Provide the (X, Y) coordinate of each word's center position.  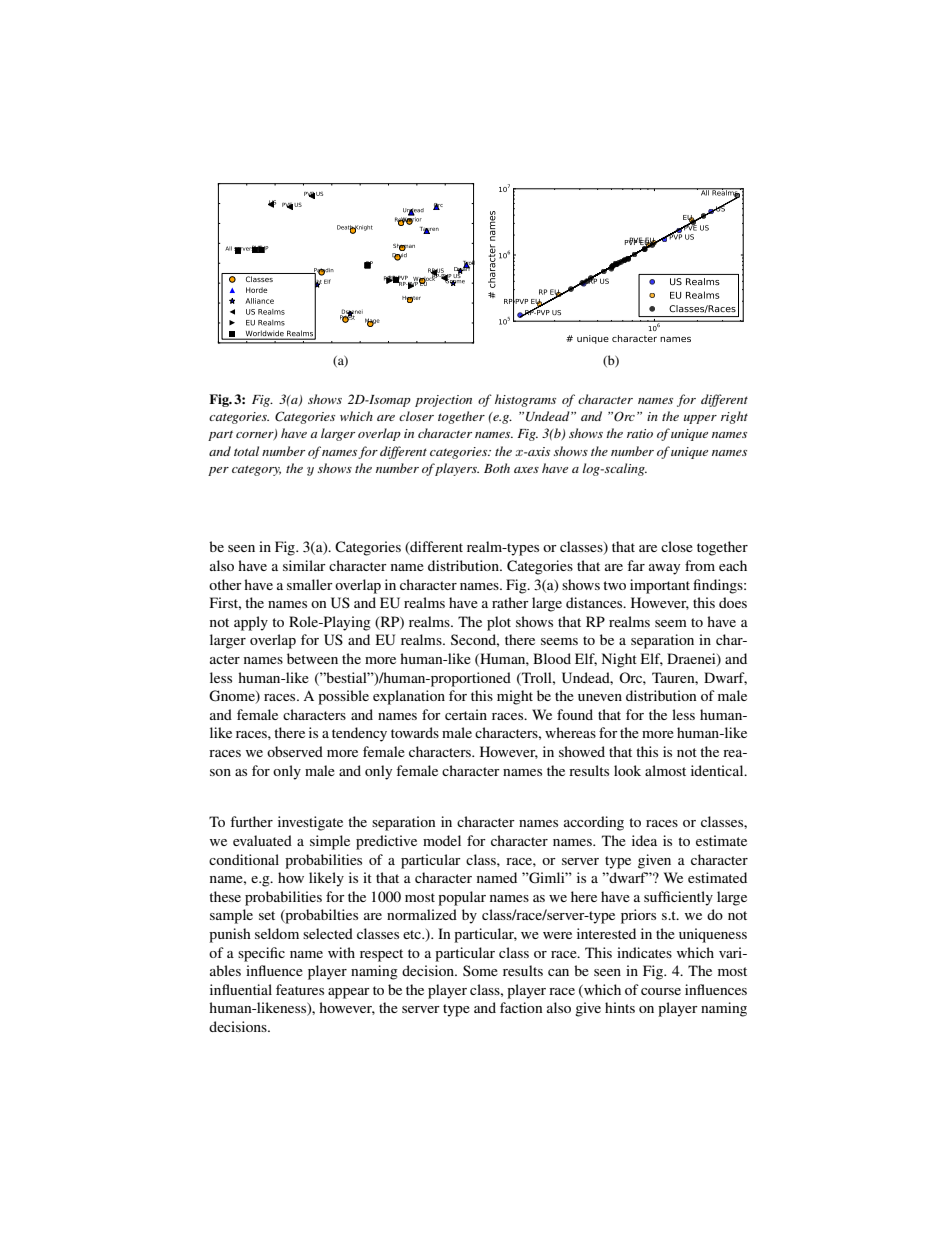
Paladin (323, 271)
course (661, 991)
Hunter (411, 299)
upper (700, 419)
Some (480, 970)
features (300, 989)
